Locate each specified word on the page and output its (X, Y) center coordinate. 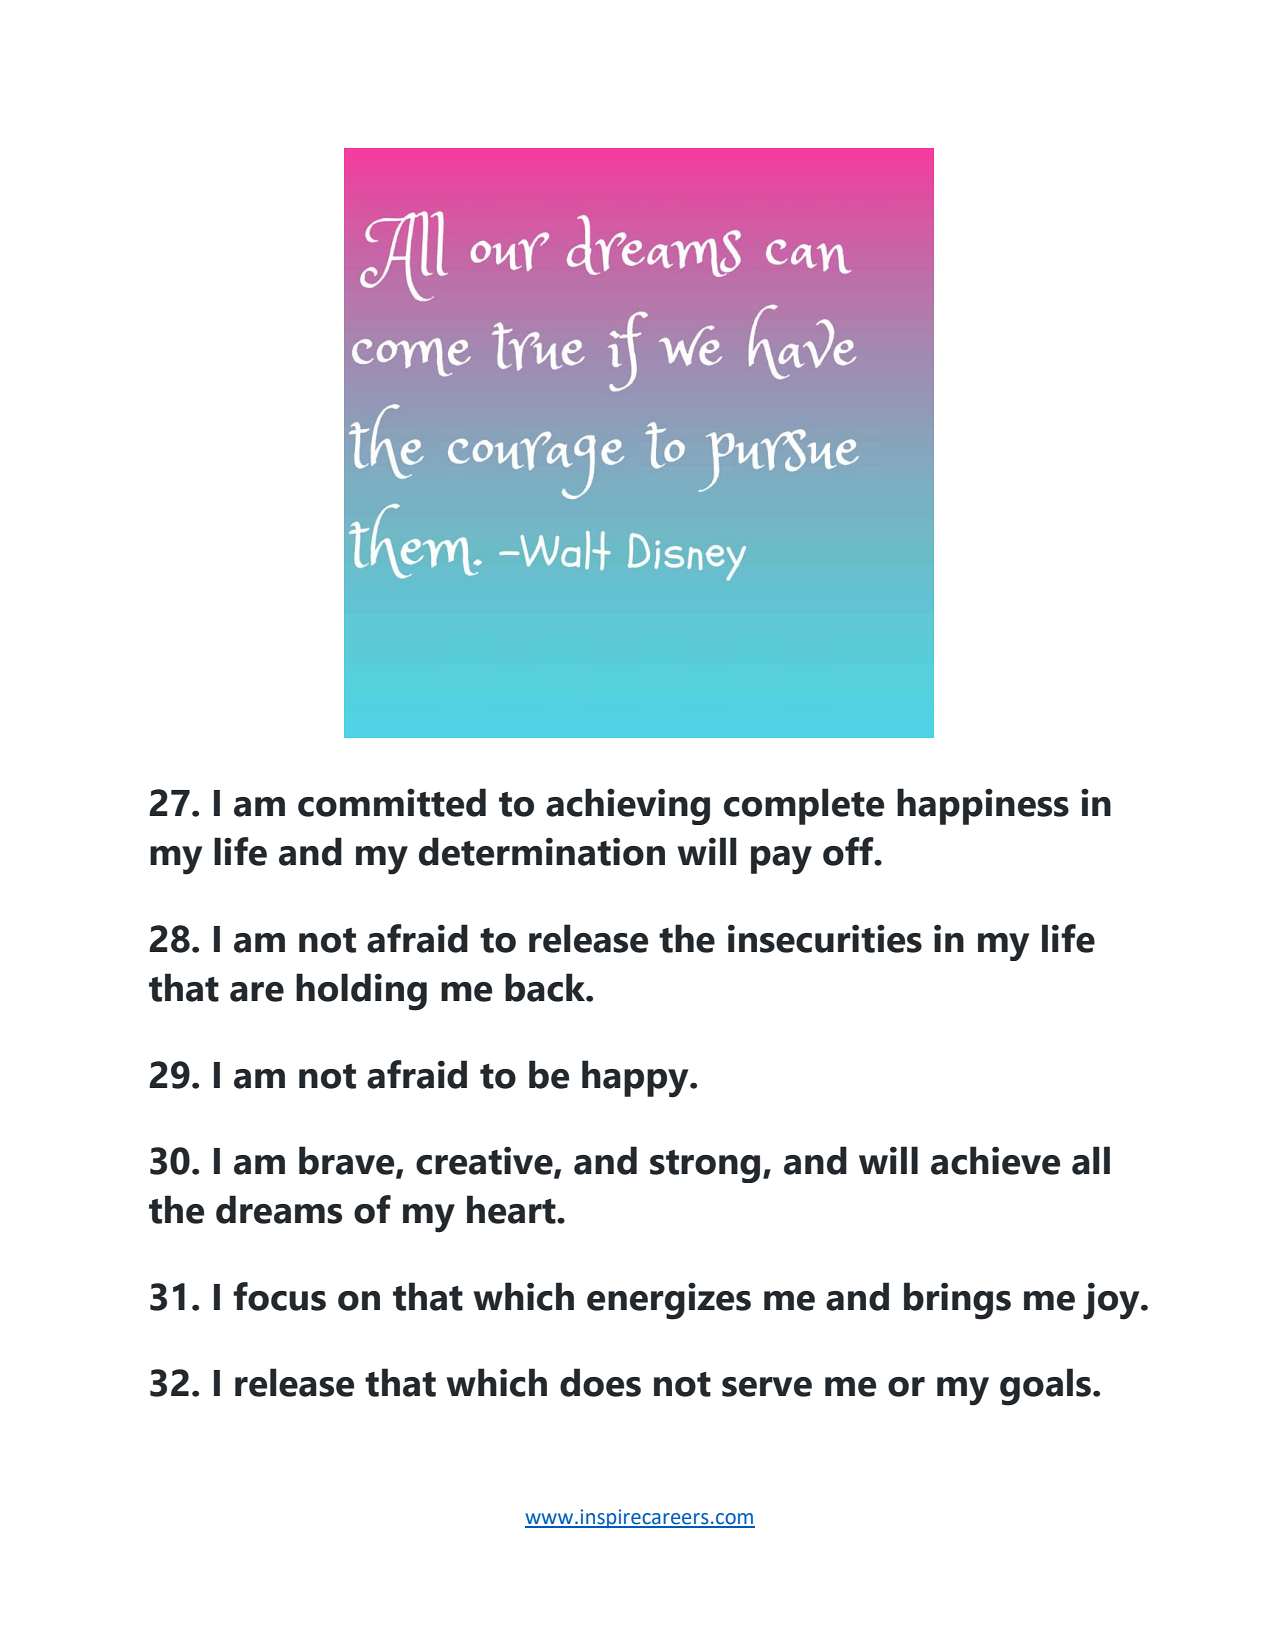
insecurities (825, 938)
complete (804, 806)
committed (392, 802)
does (600, 1382)
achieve (995, 1160)
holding (361, 992)
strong (705, 1166)
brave (348, 1161)
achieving (628, 806)
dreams (279, 1209)
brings (957, 1301)
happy (636, 1079)
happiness (983, 806)
